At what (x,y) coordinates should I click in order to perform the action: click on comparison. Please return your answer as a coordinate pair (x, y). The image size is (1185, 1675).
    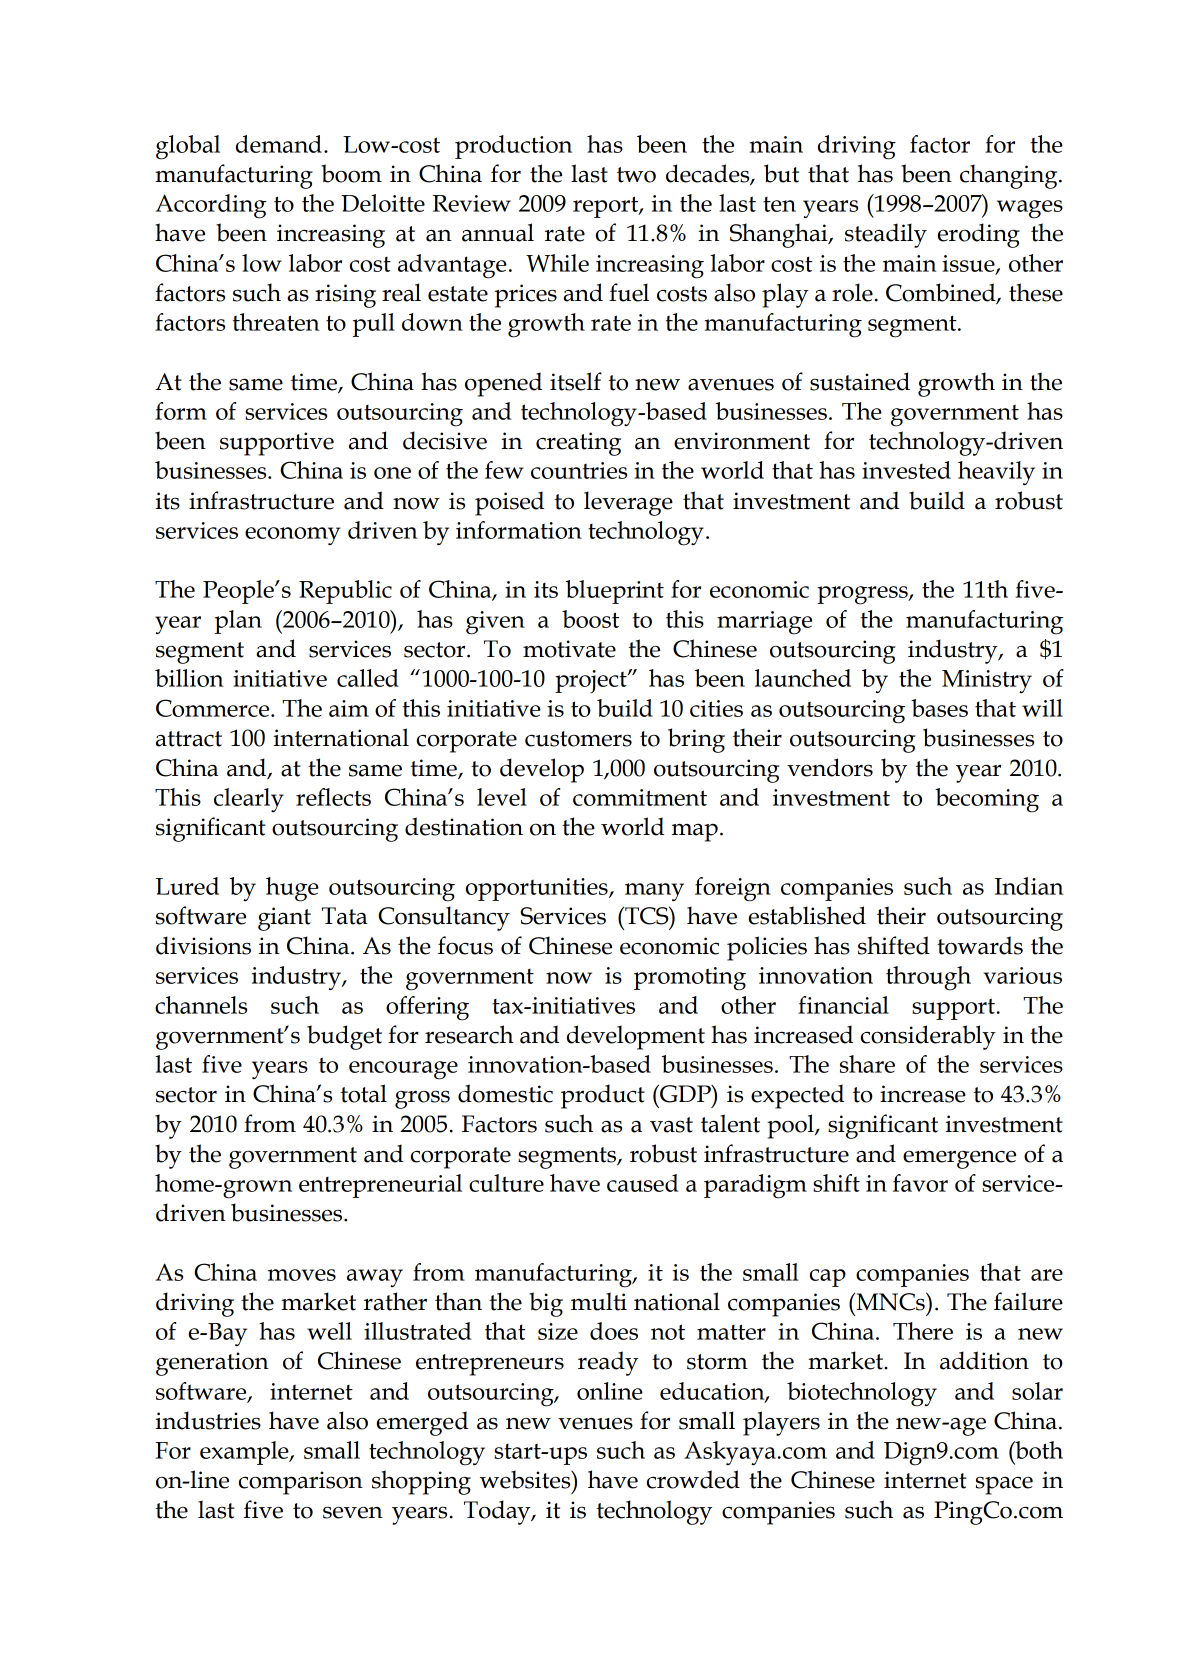
    Looking at the image, I should click on (301, 1483).
